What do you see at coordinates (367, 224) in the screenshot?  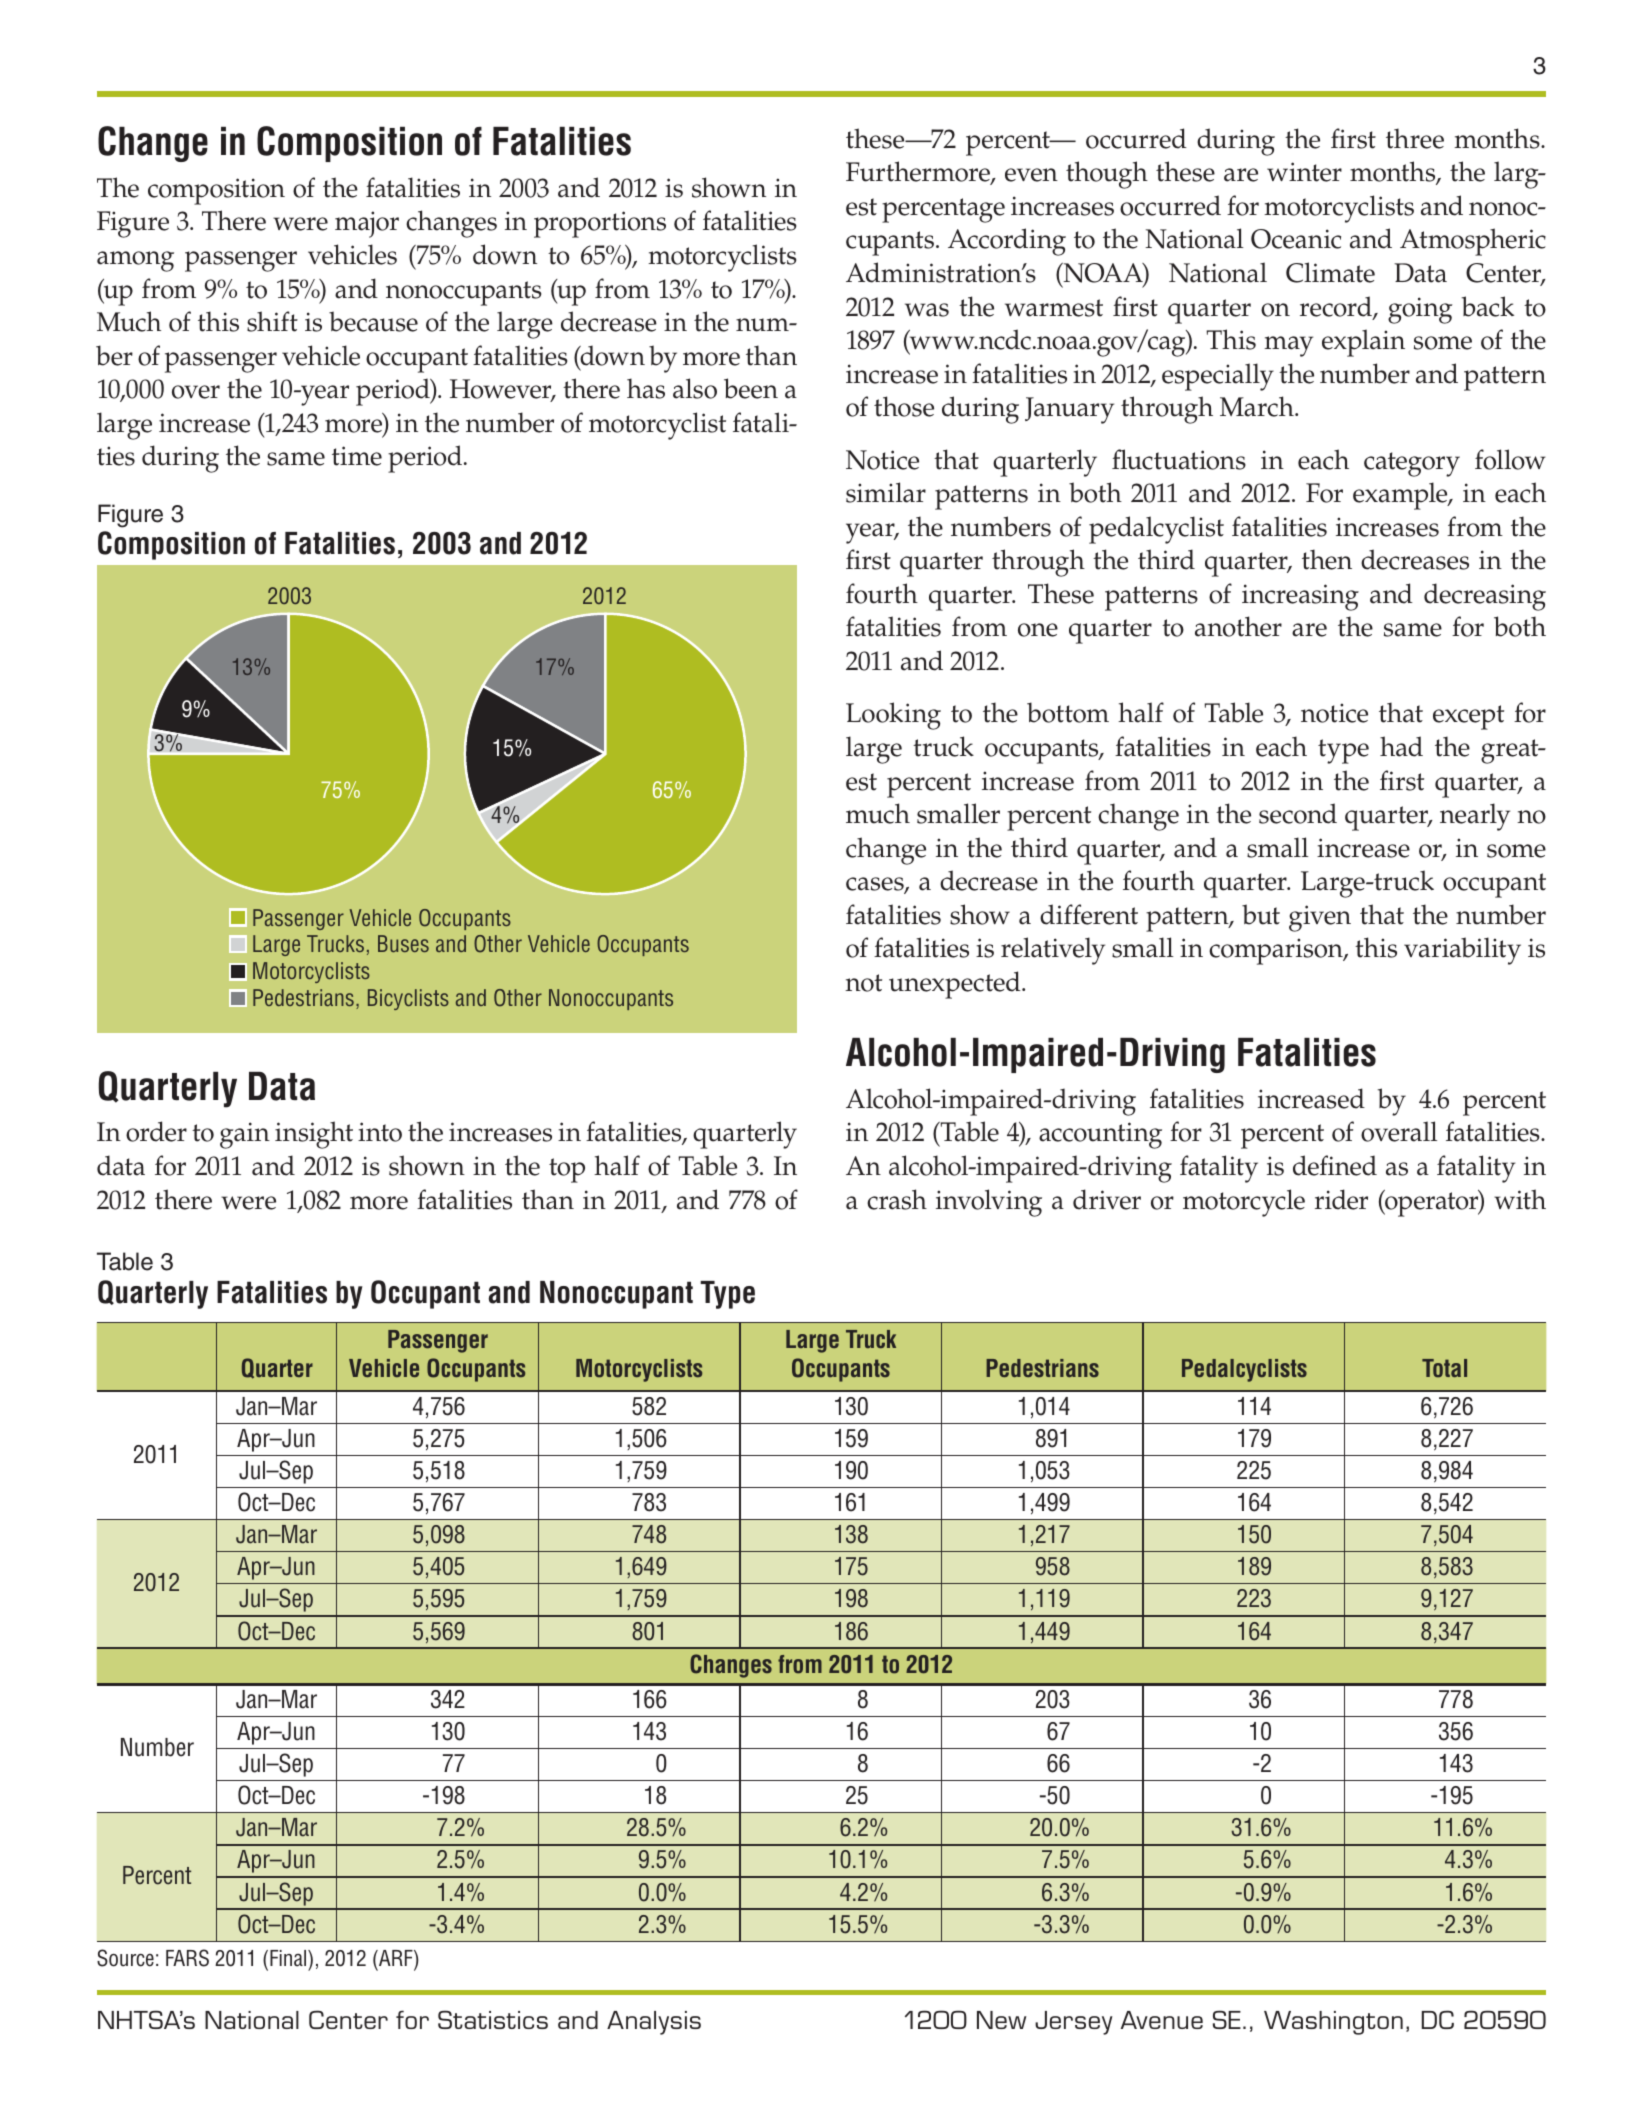 I see `major` at bounding box center [367, 224].
